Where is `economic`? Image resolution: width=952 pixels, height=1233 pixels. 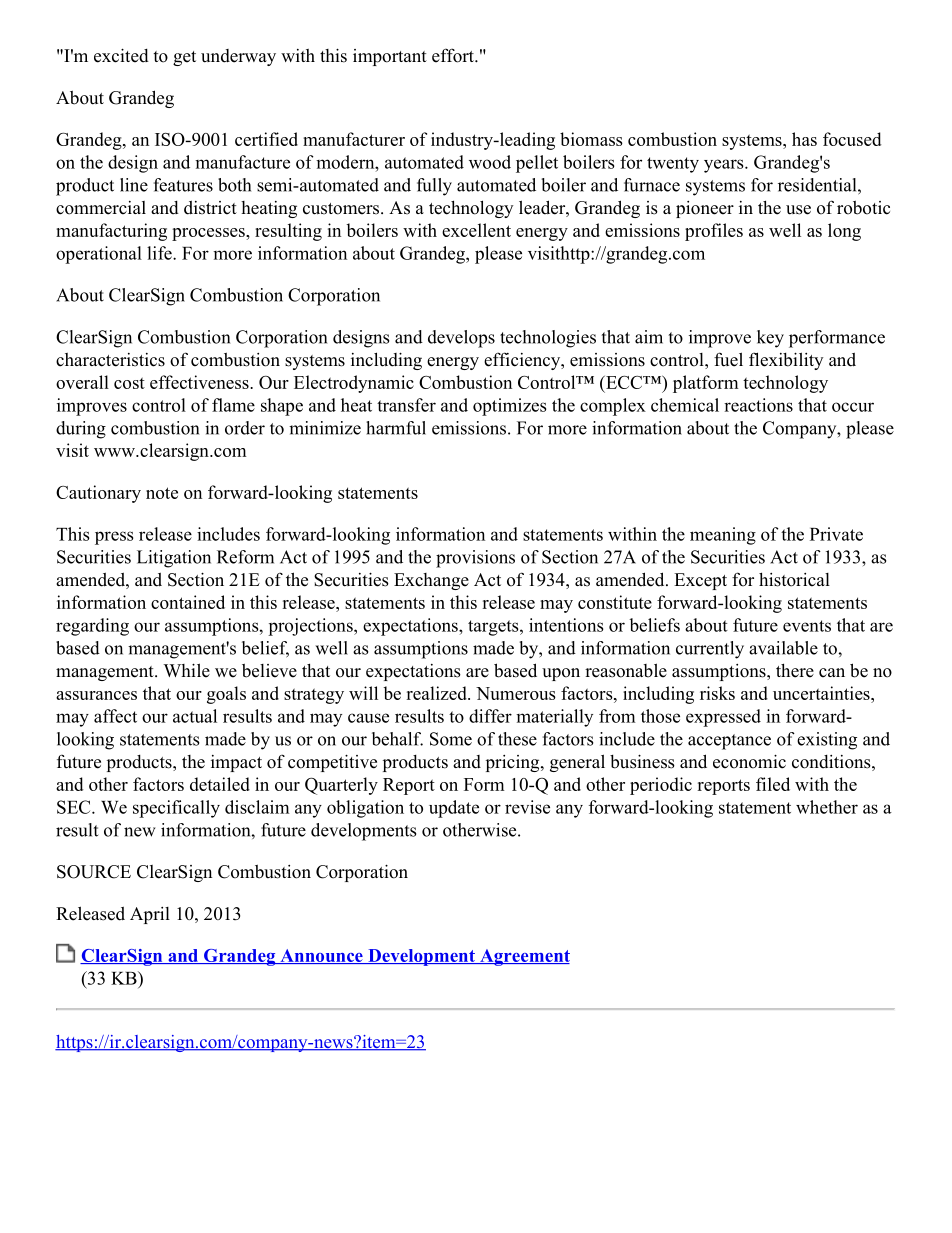
economic is located at coordinates (749, 761).
